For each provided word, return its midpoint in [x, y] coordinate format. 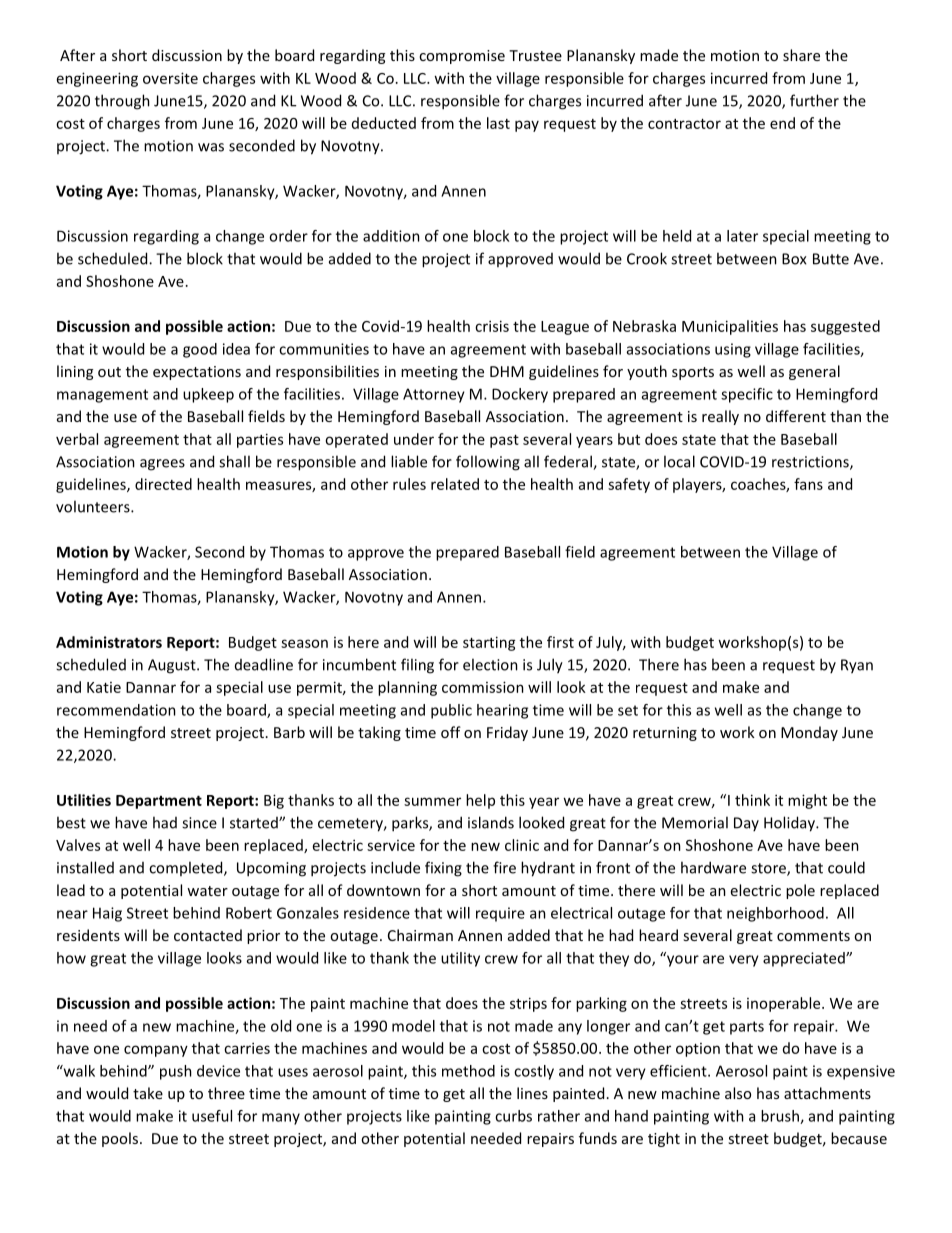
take [148, 1093]
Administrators [109, 642]
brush [781, 1117]
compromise [462, 57]
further [814, 100]
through [122, 102]
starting [489, 643]
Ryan [857, 666]
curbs [513, 1116]
